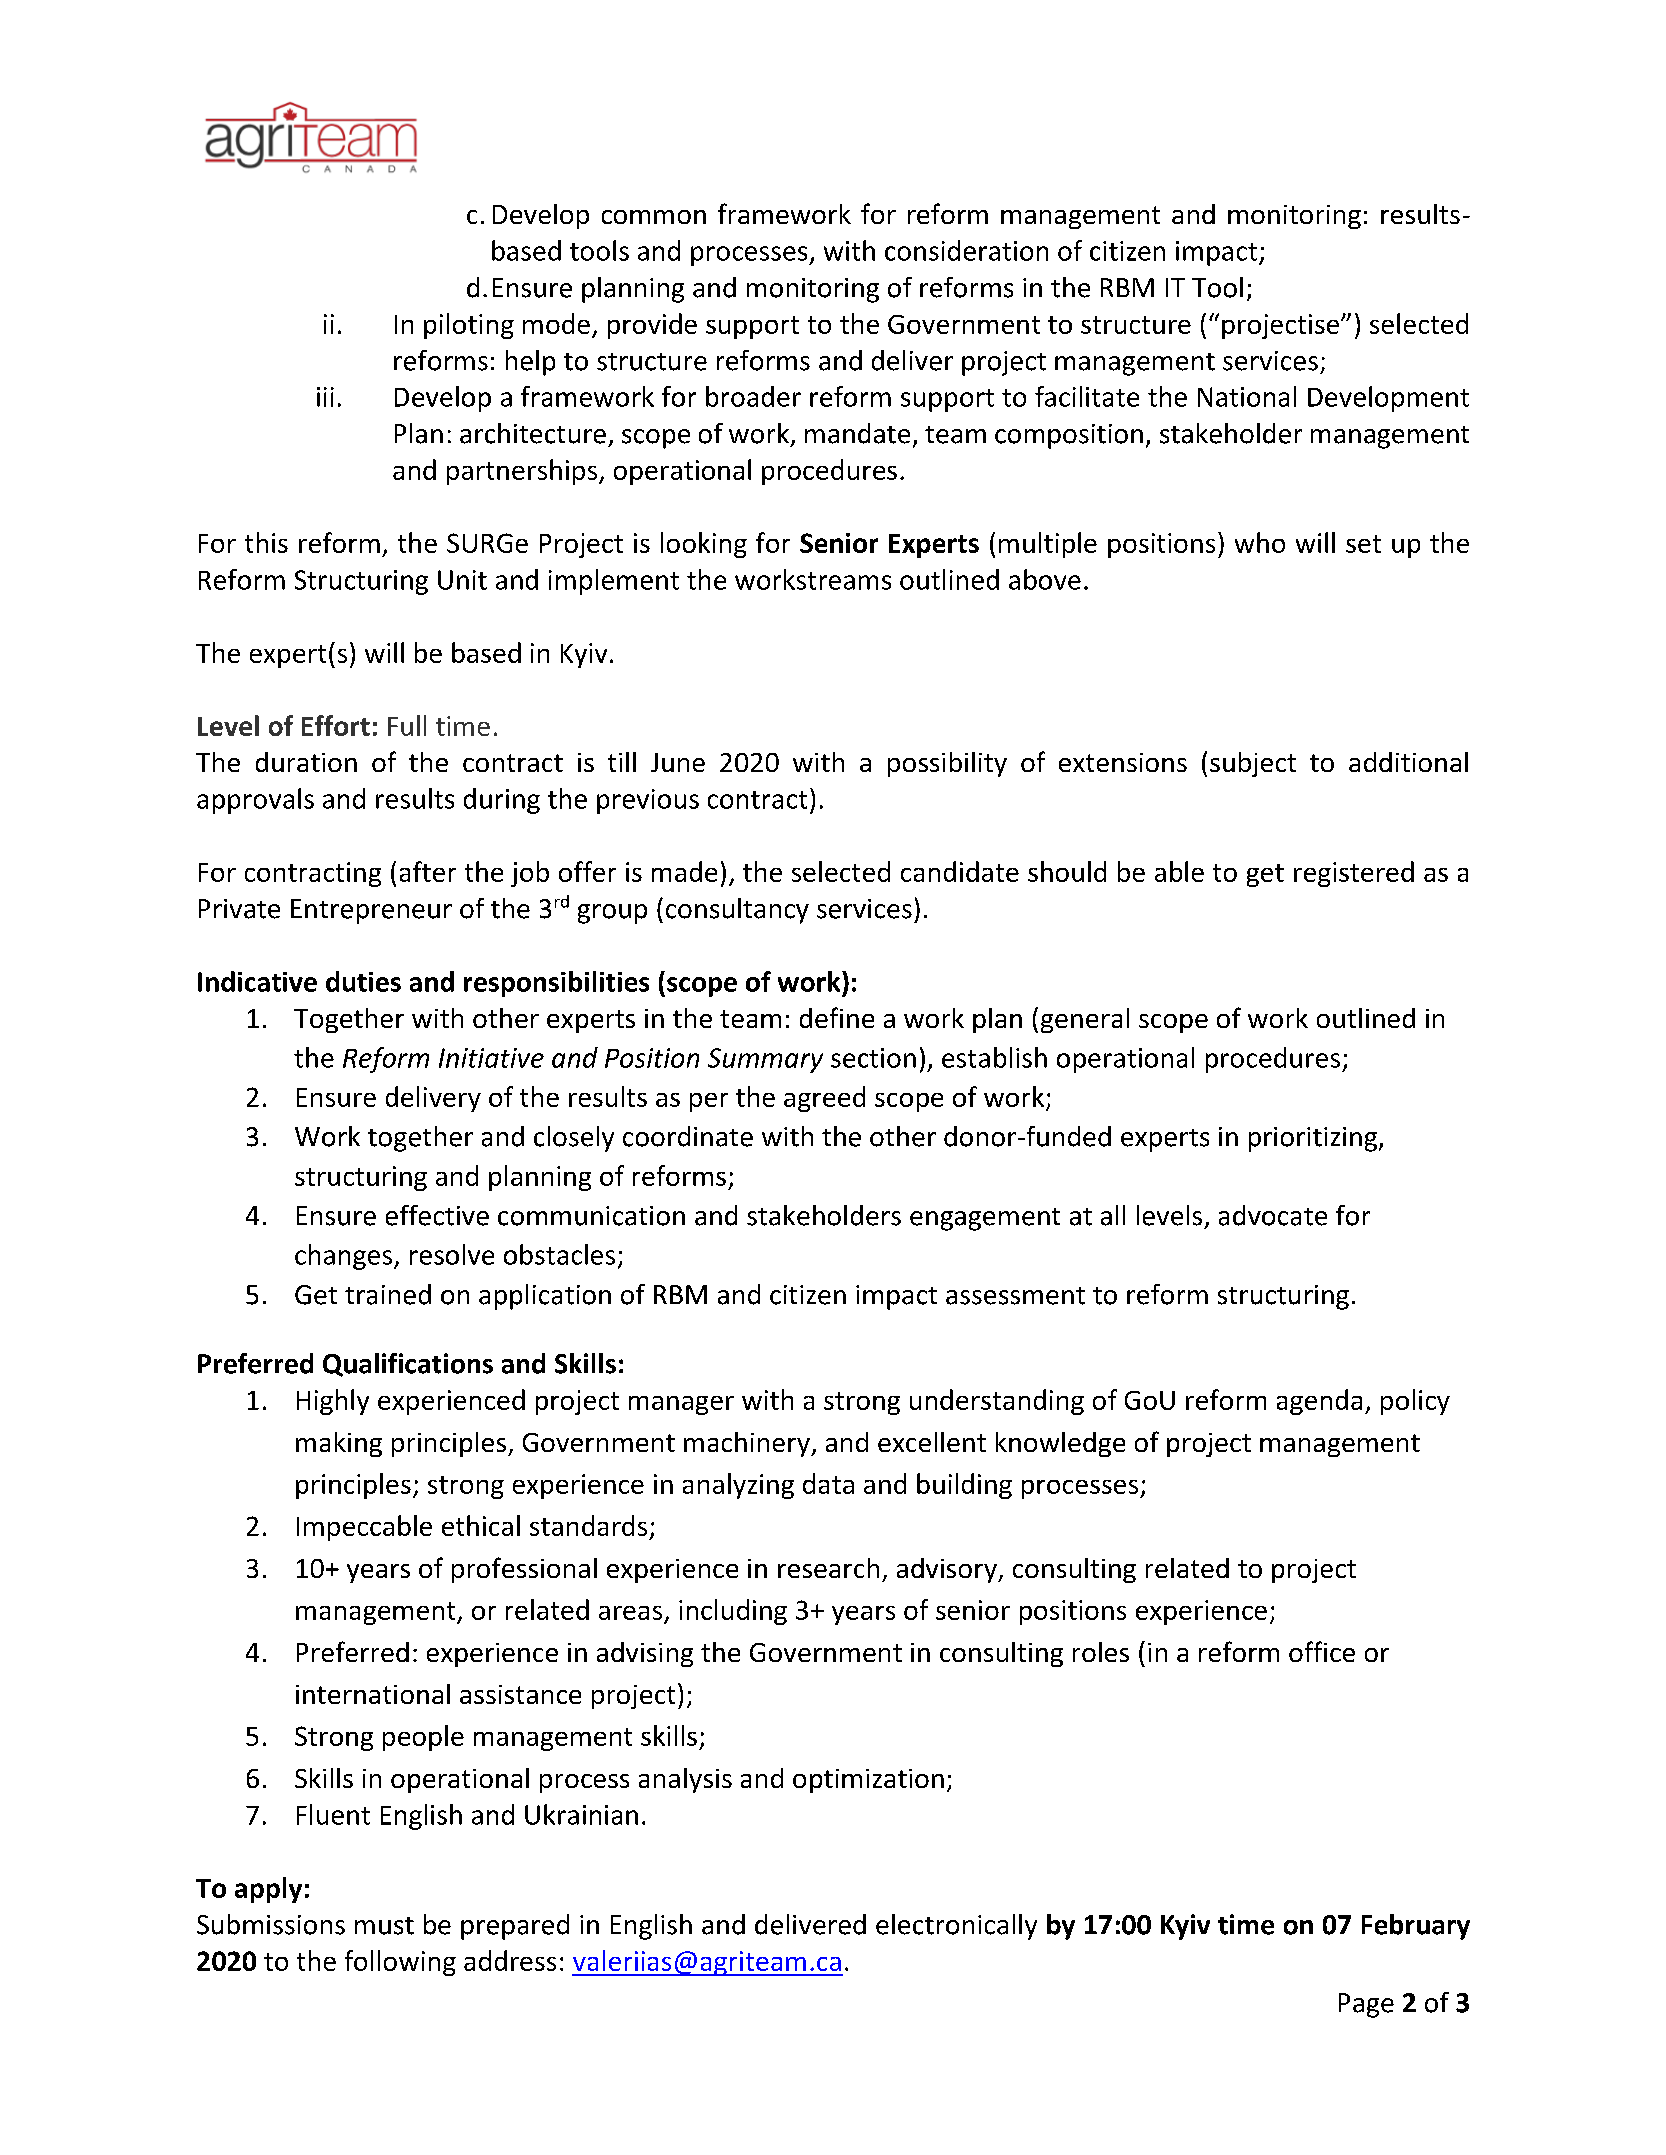  Describe the element at coordinates (1313, 1139) in the screenshot. I see `prioritizing` at that location.
